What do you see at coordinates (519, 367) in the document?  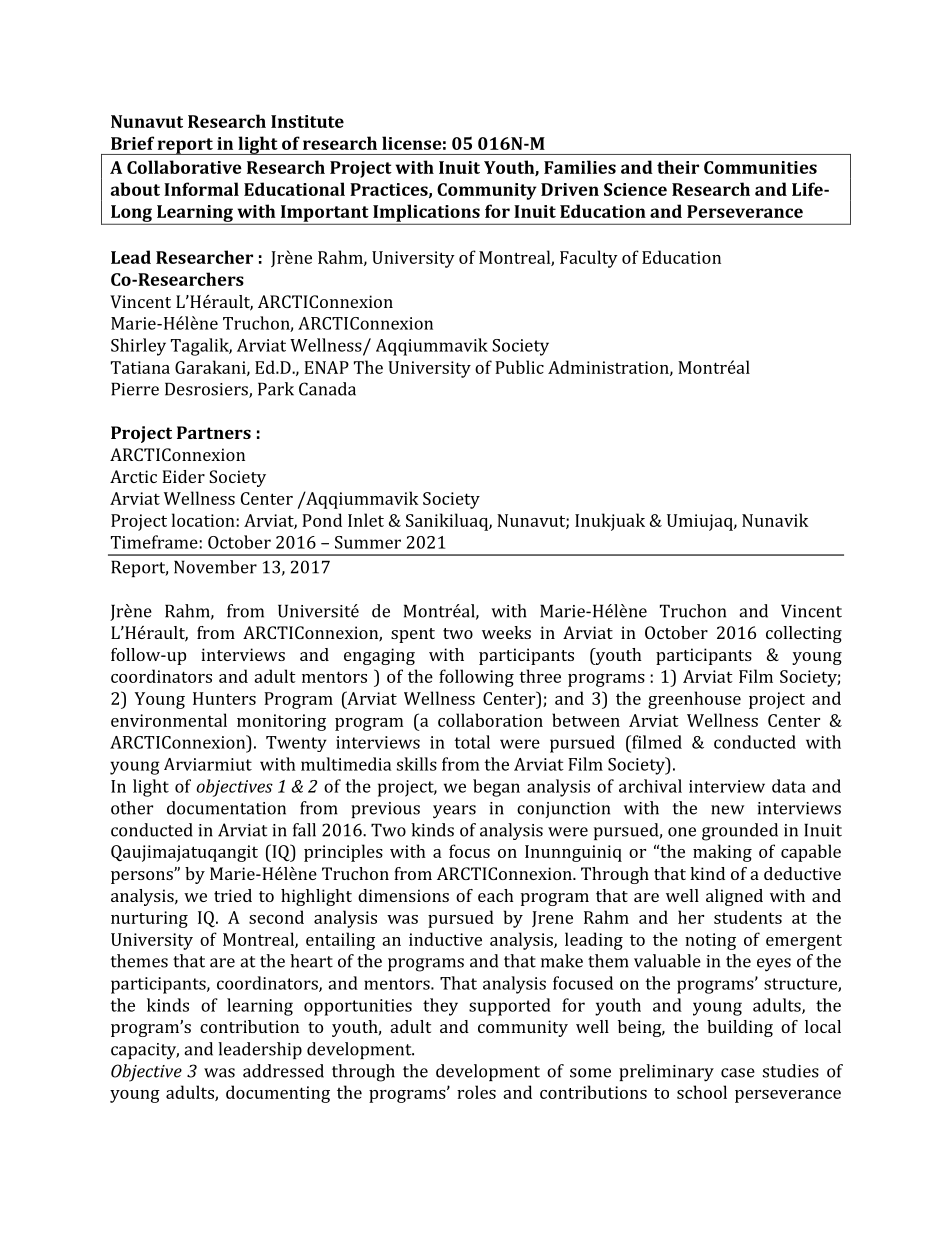 I see `Public` at bounding box center [519, 367].
